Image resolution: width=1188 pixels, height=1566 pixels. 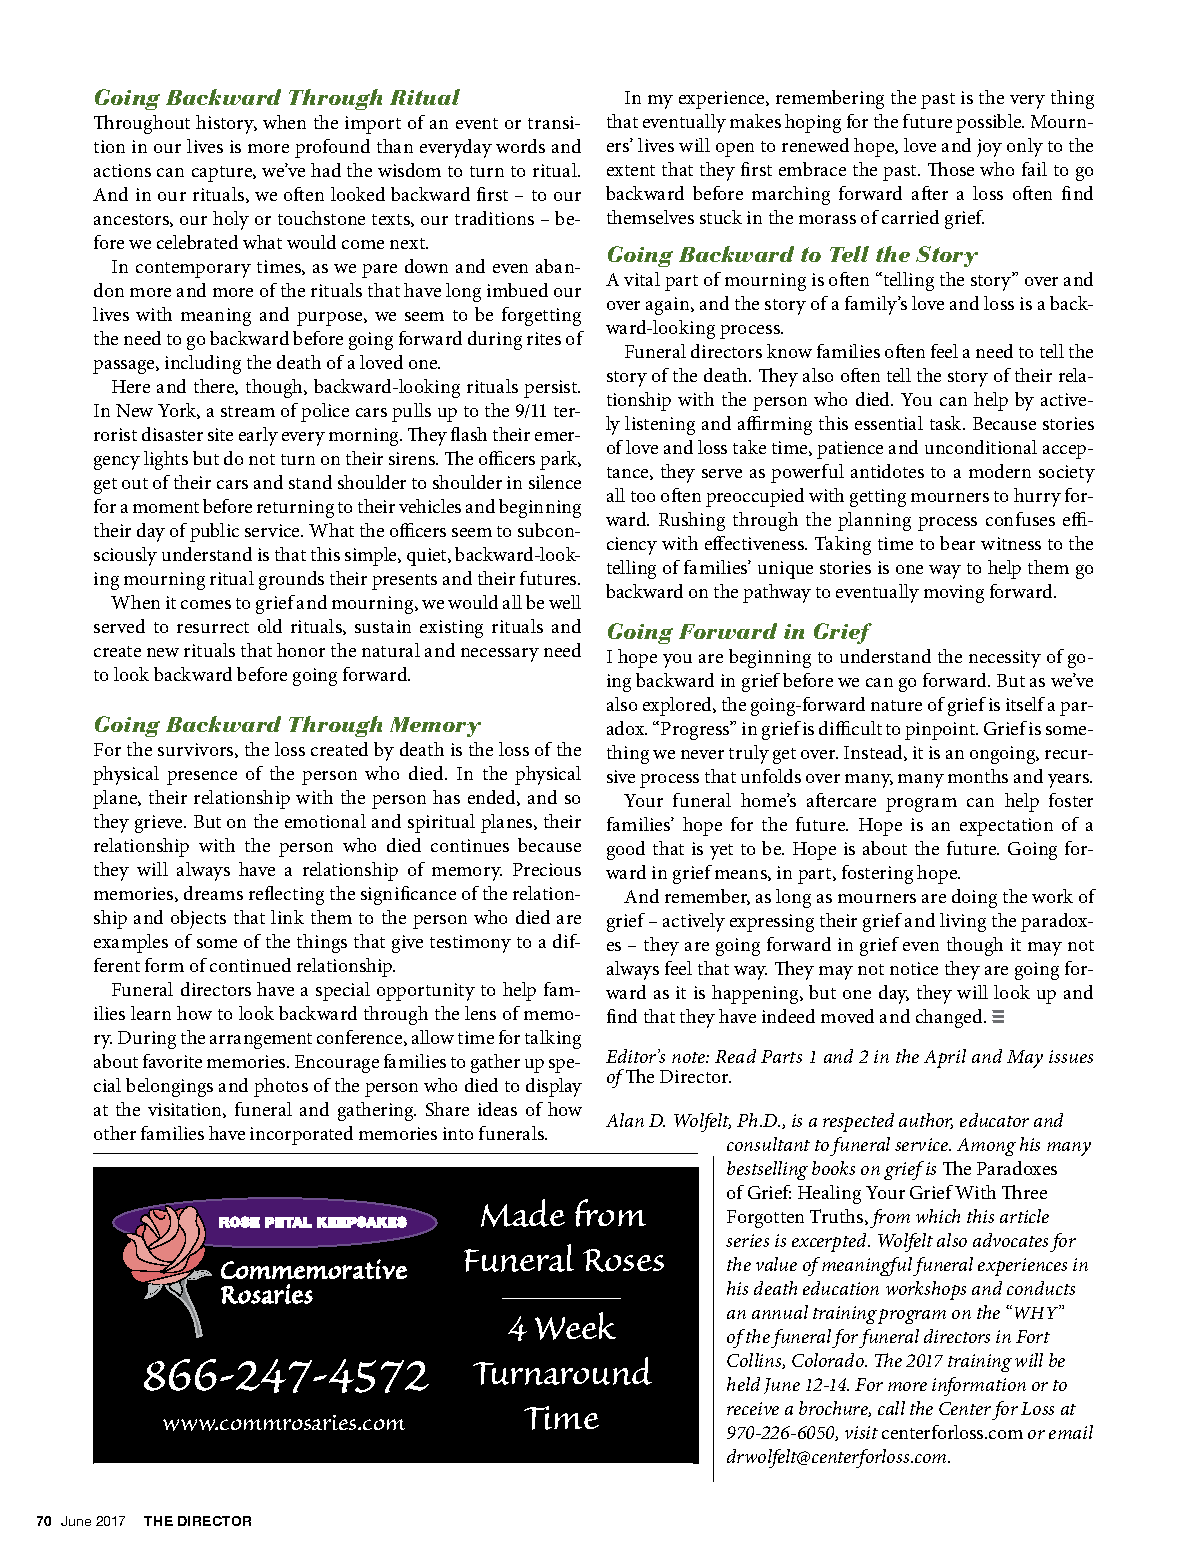 What do you see at coordinates (223, 174) in the document?
I see `capture` at bounding box center [223, 174].
